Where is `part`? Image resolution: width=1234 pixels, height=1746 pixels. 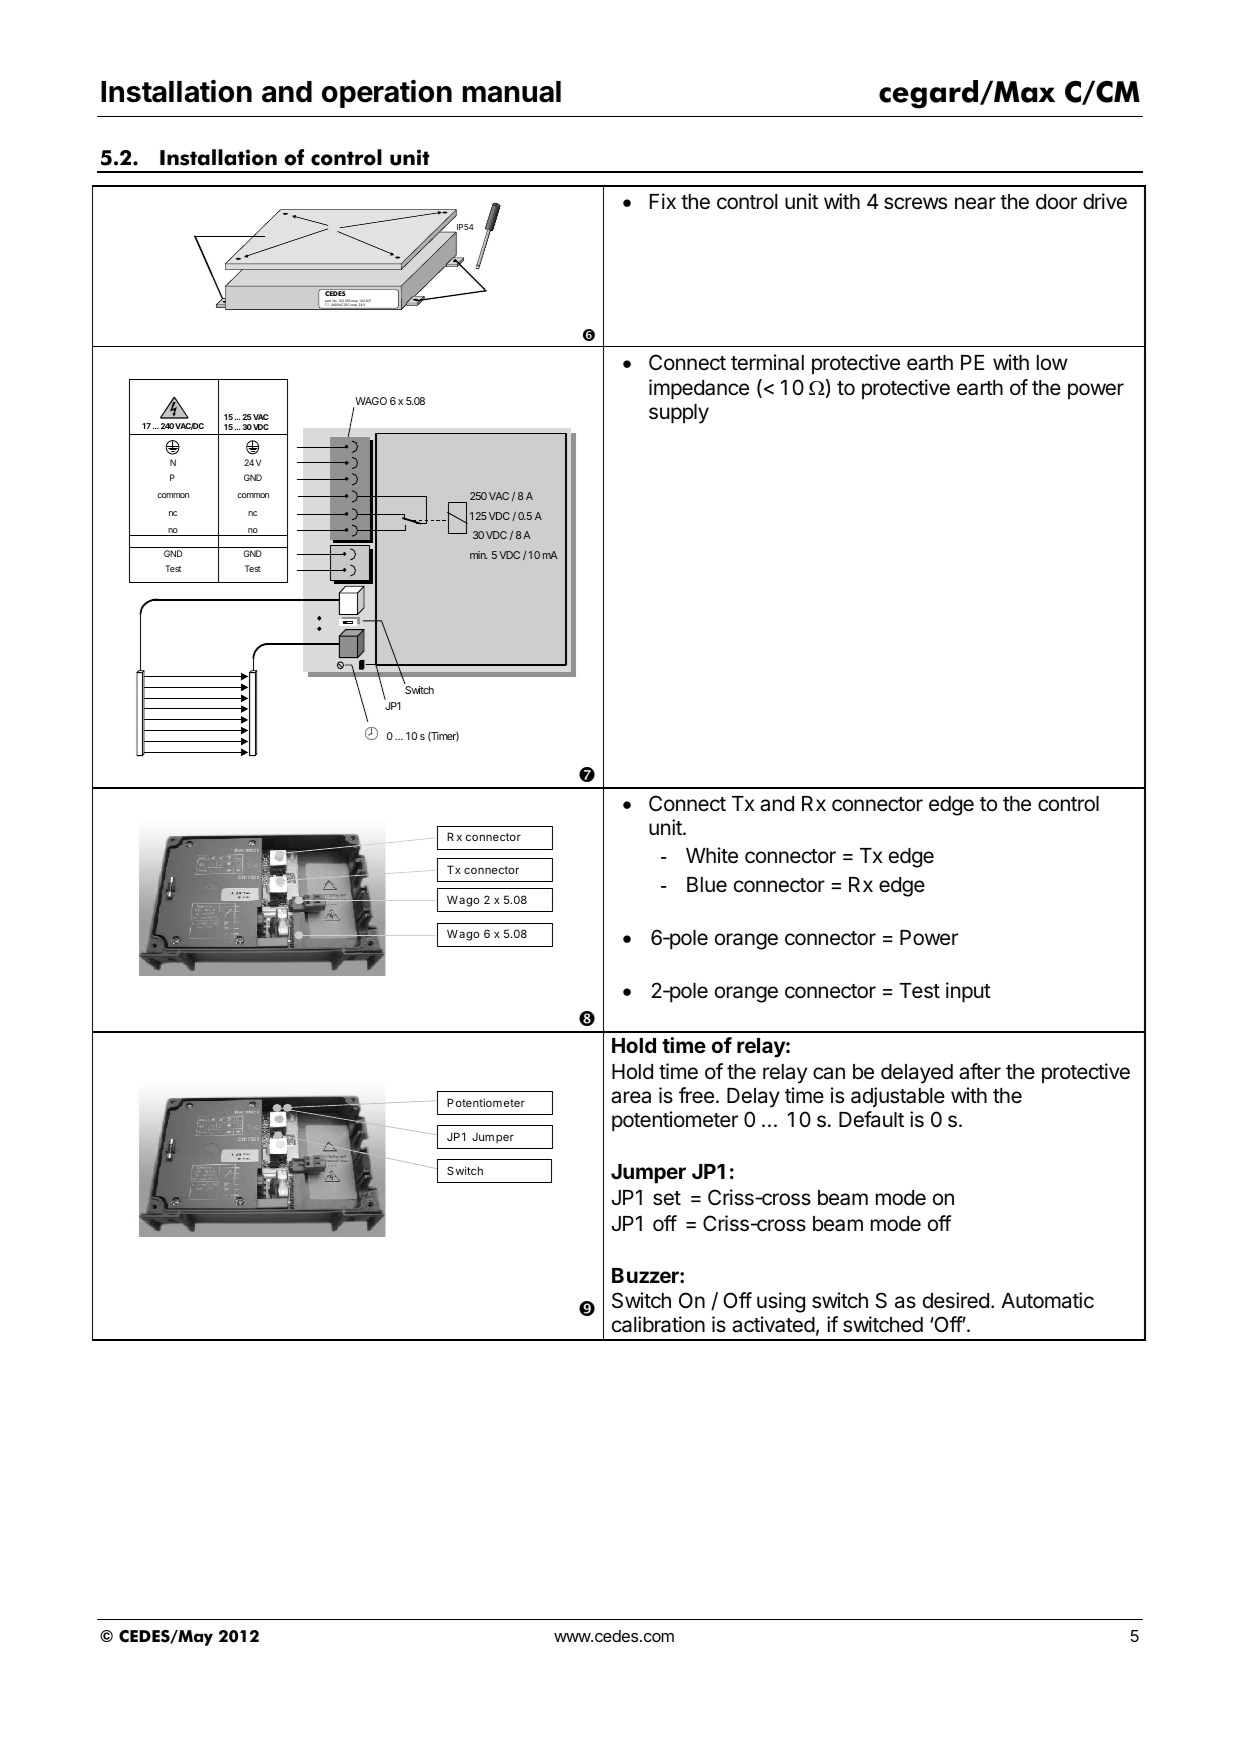
part is located at coordinates (328, 302).
